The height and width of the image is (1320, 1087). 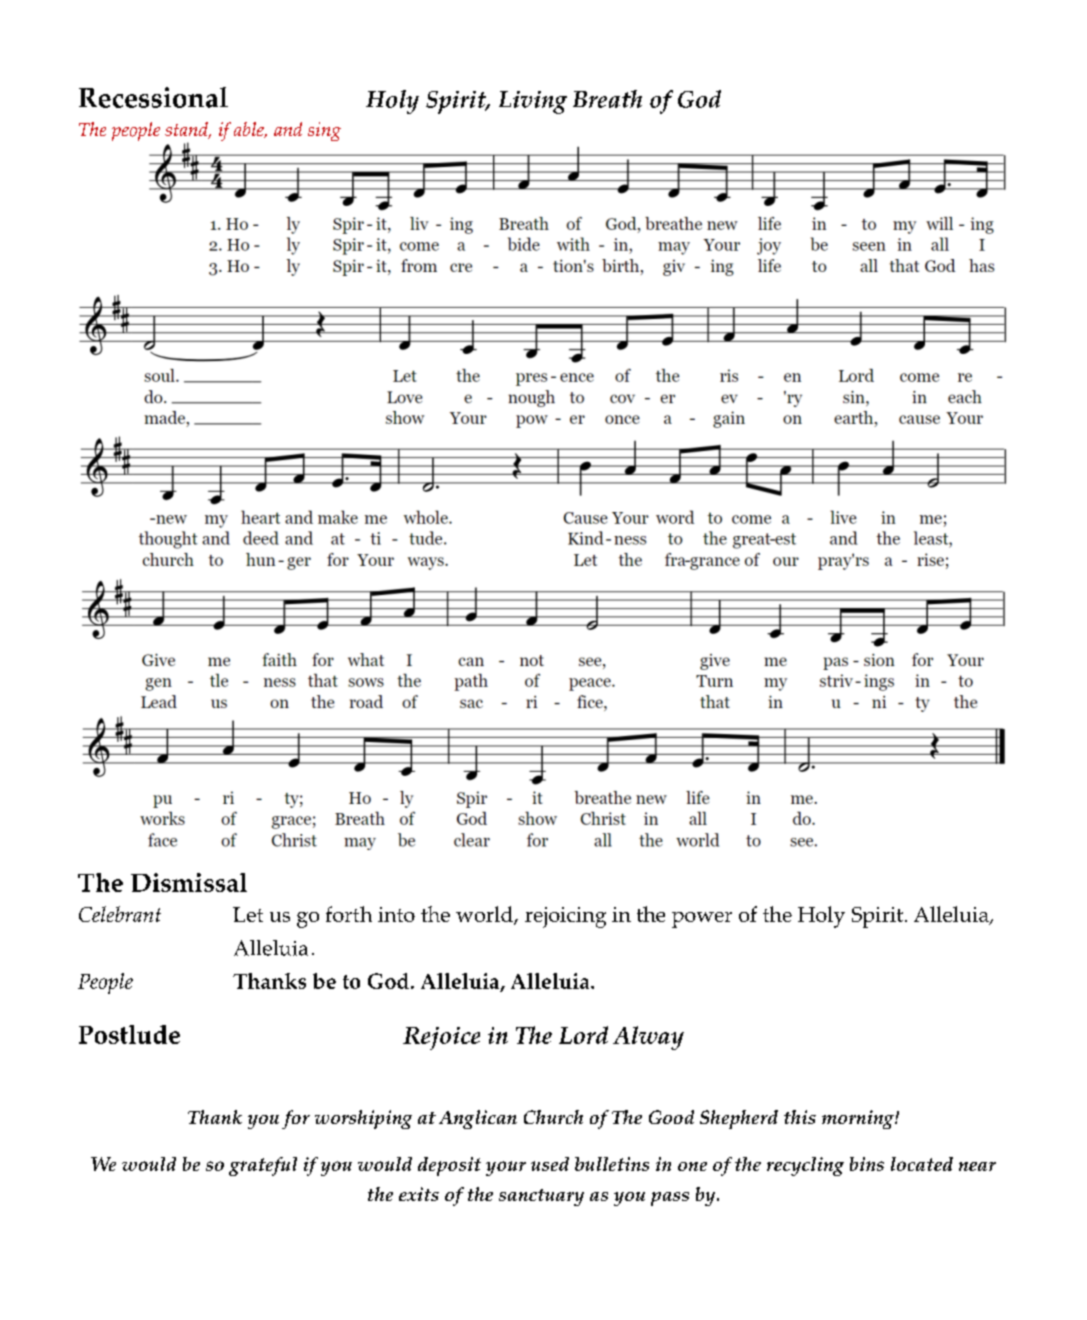 I want to click on rejoicing, so click(x=565, y=917).
